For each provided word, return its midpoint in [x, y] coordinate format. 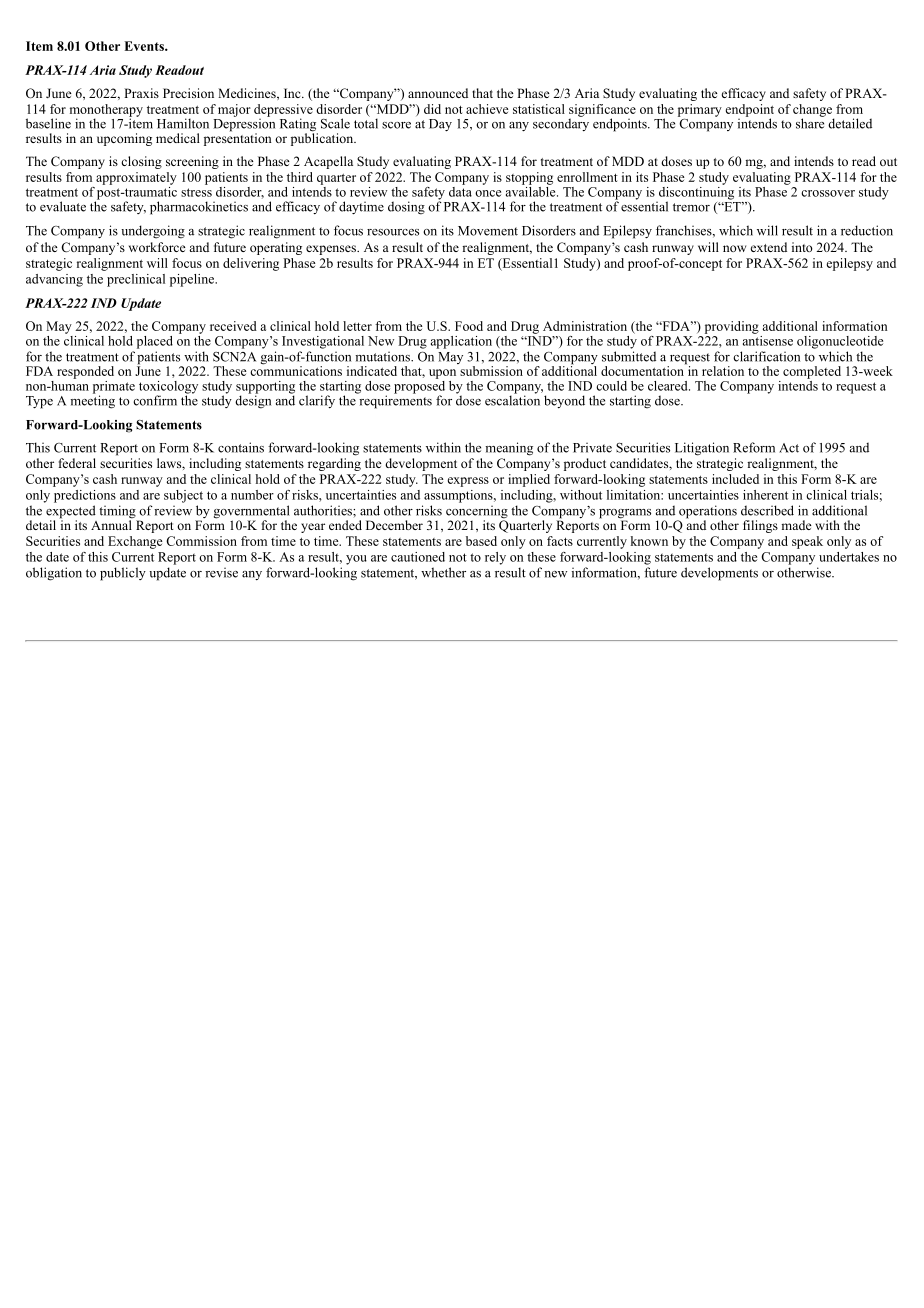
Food [469, 326]
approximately [136, 178]
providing [732, 327]
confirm [155, 400]
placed [155, 342]
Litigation [702, 449]
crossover [828, 193]
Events [145, 46]
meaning [509, 449]
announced [438, 93]
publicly [123, 574]
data [460, 190]
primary [700, 110]
